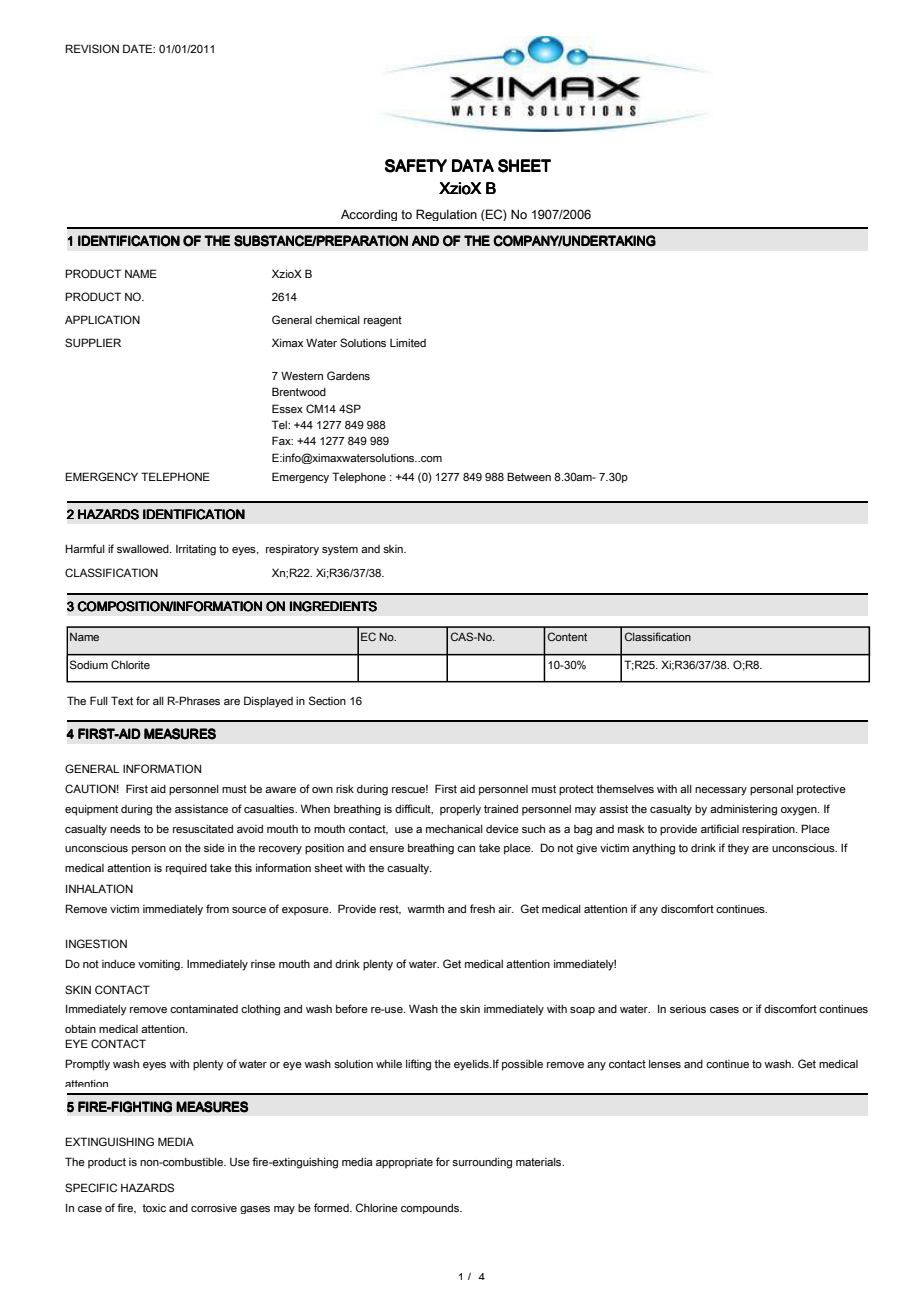 Image resolution: width=924 pixels, height=1308 pixels. What do you see at coordinates (130, 664) in the screenshot?
I see `Chlorite` at bounding box center [130, 664].
